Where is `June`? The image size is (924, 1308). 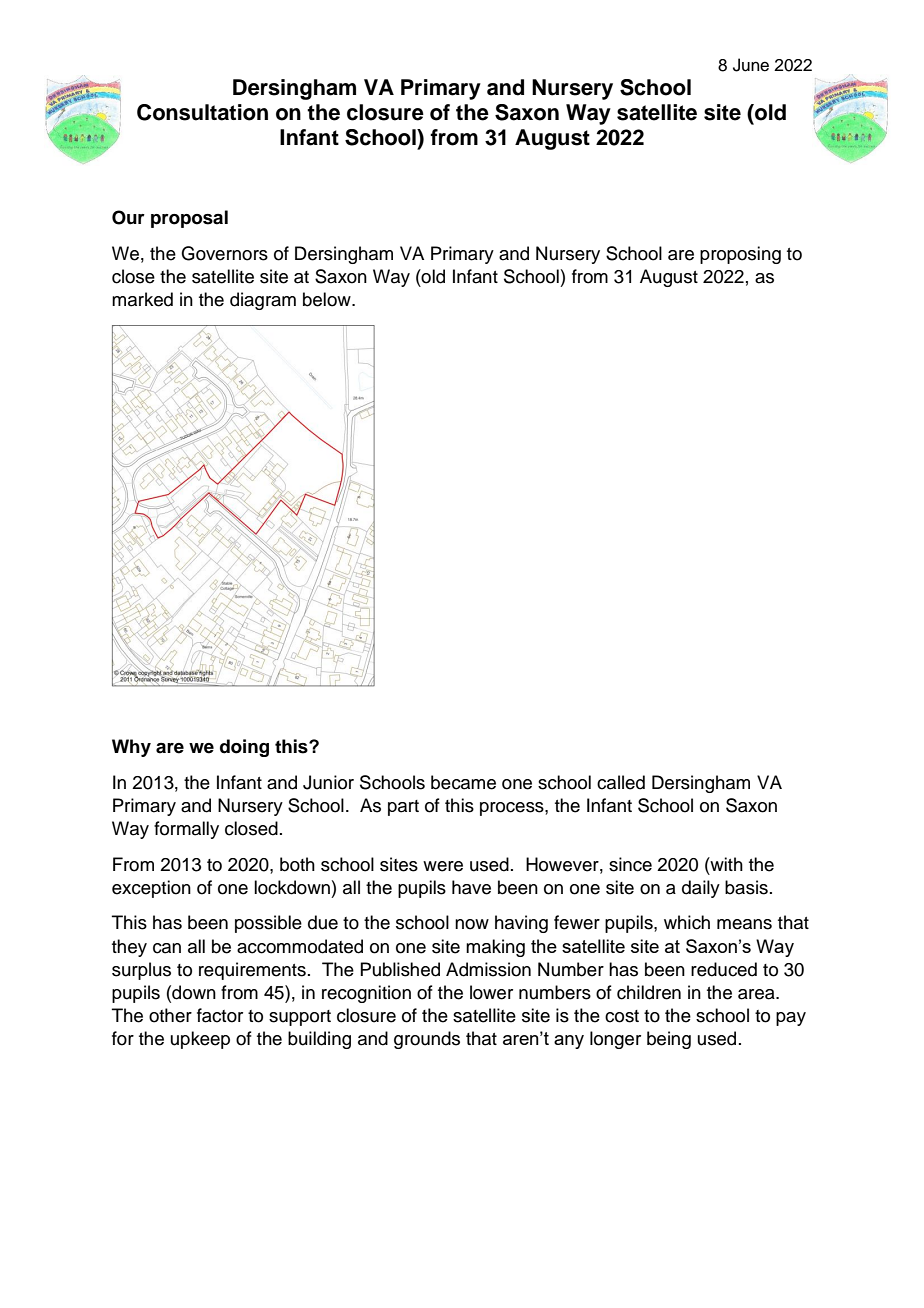
June is located at coordinates (751, 65).
